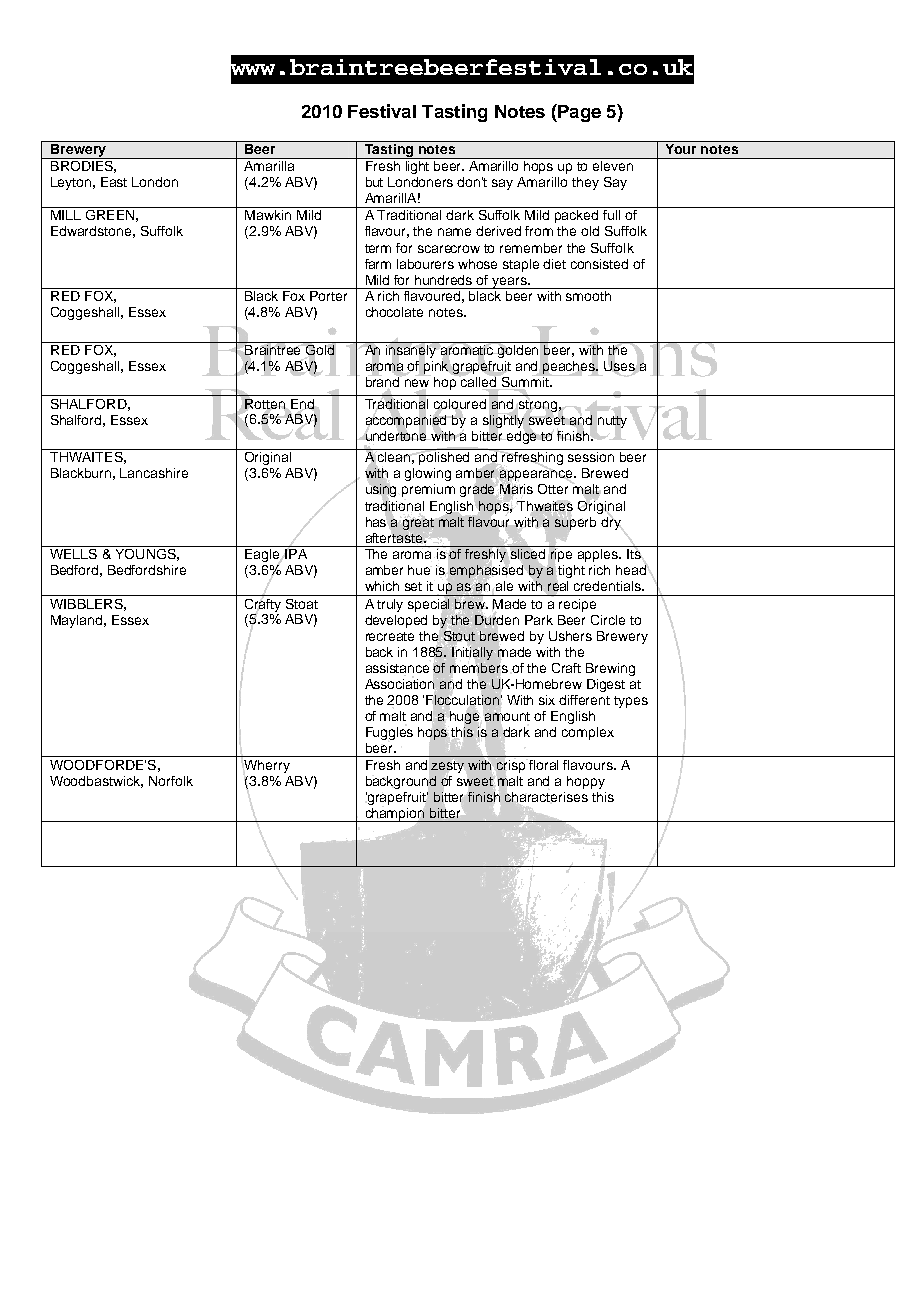 The image size is (924, 1308). What do you see at coordinates (578, 113) in the image?
I see `Page` at bounding box center [578, 113].
